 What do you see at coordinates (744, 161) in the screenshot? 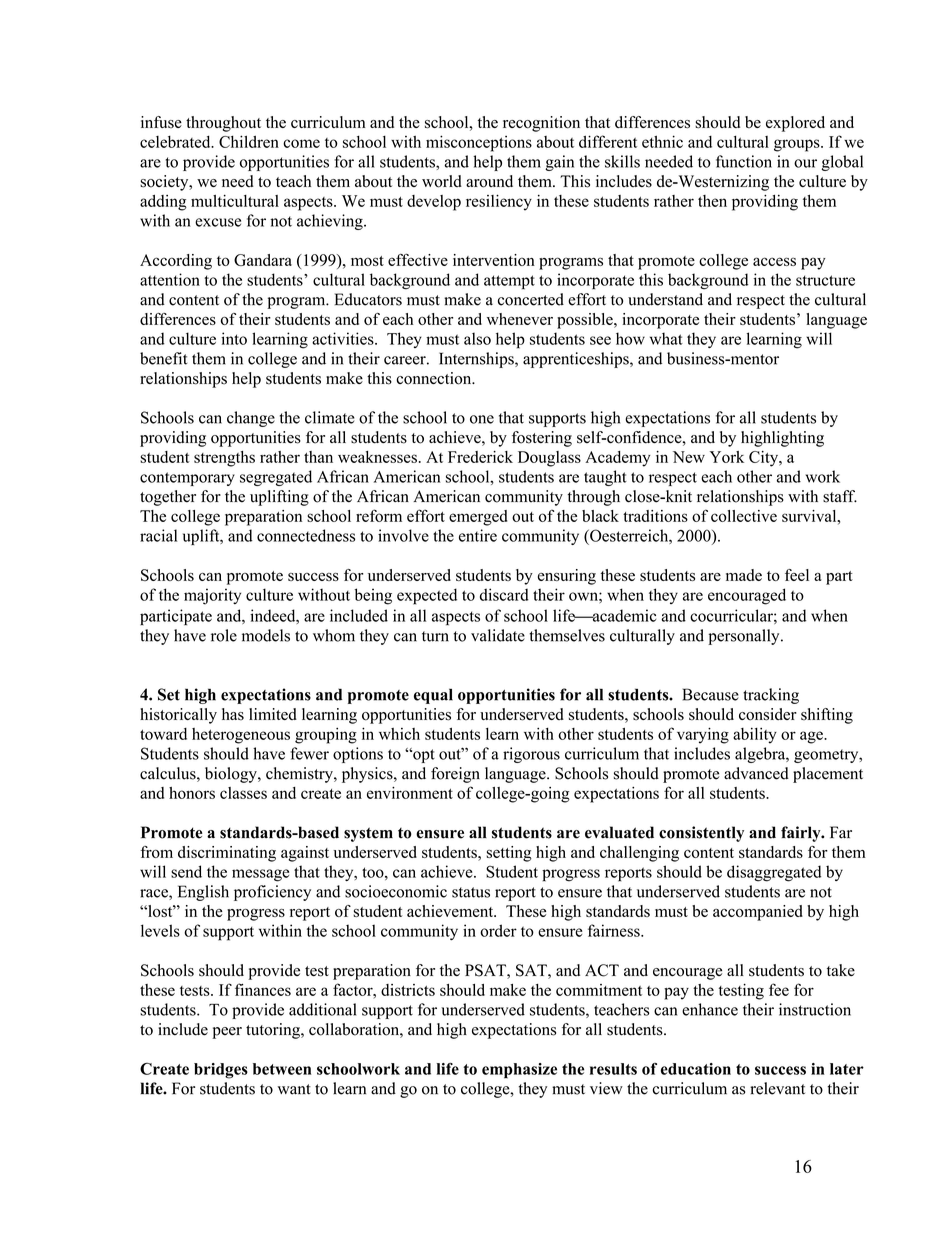
I see `function` at bounding box center [744, 161].
